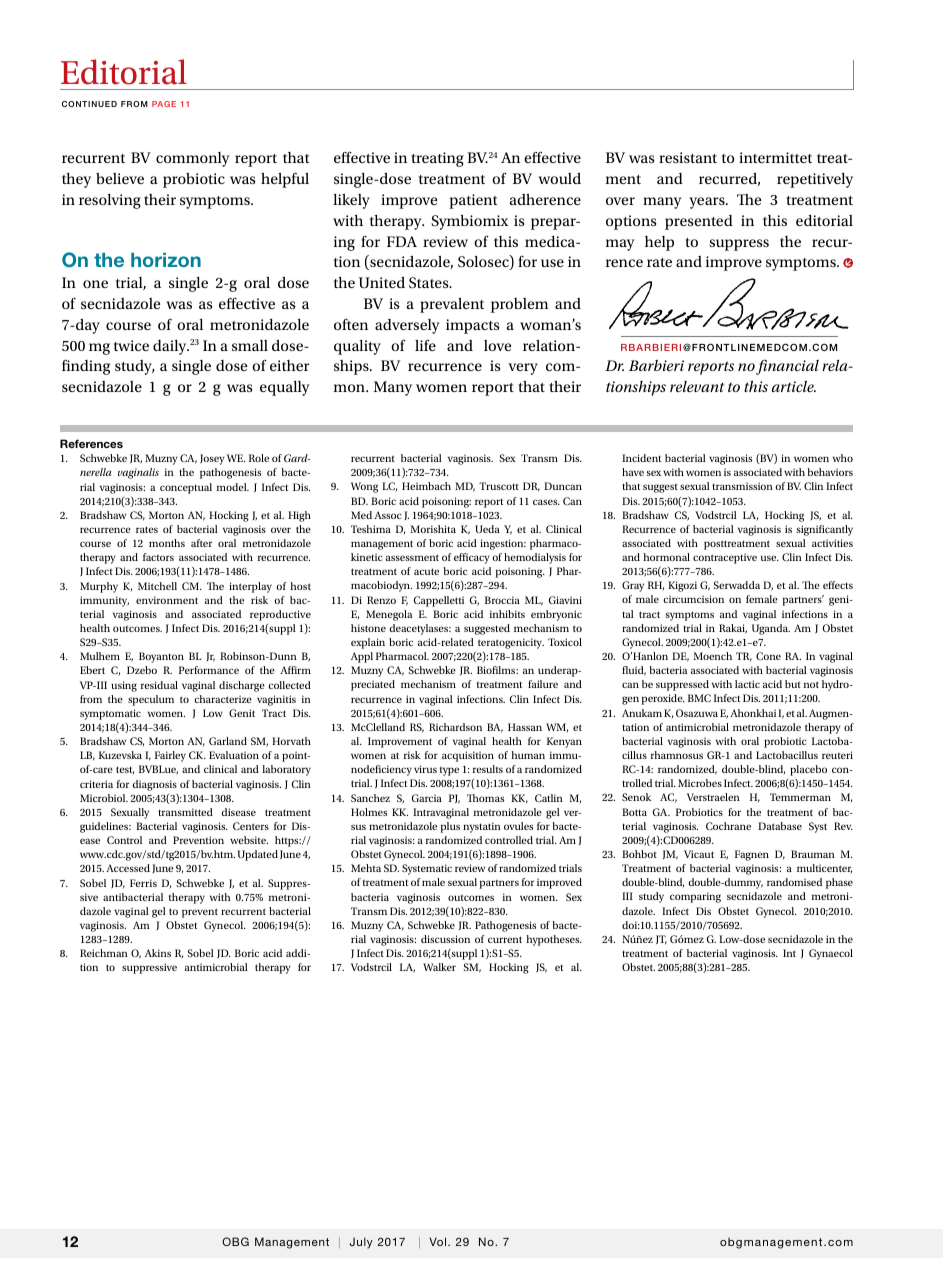  Describe the element at coordinates (186, 488) in the screenshot. I see `conceptual` at that location.
